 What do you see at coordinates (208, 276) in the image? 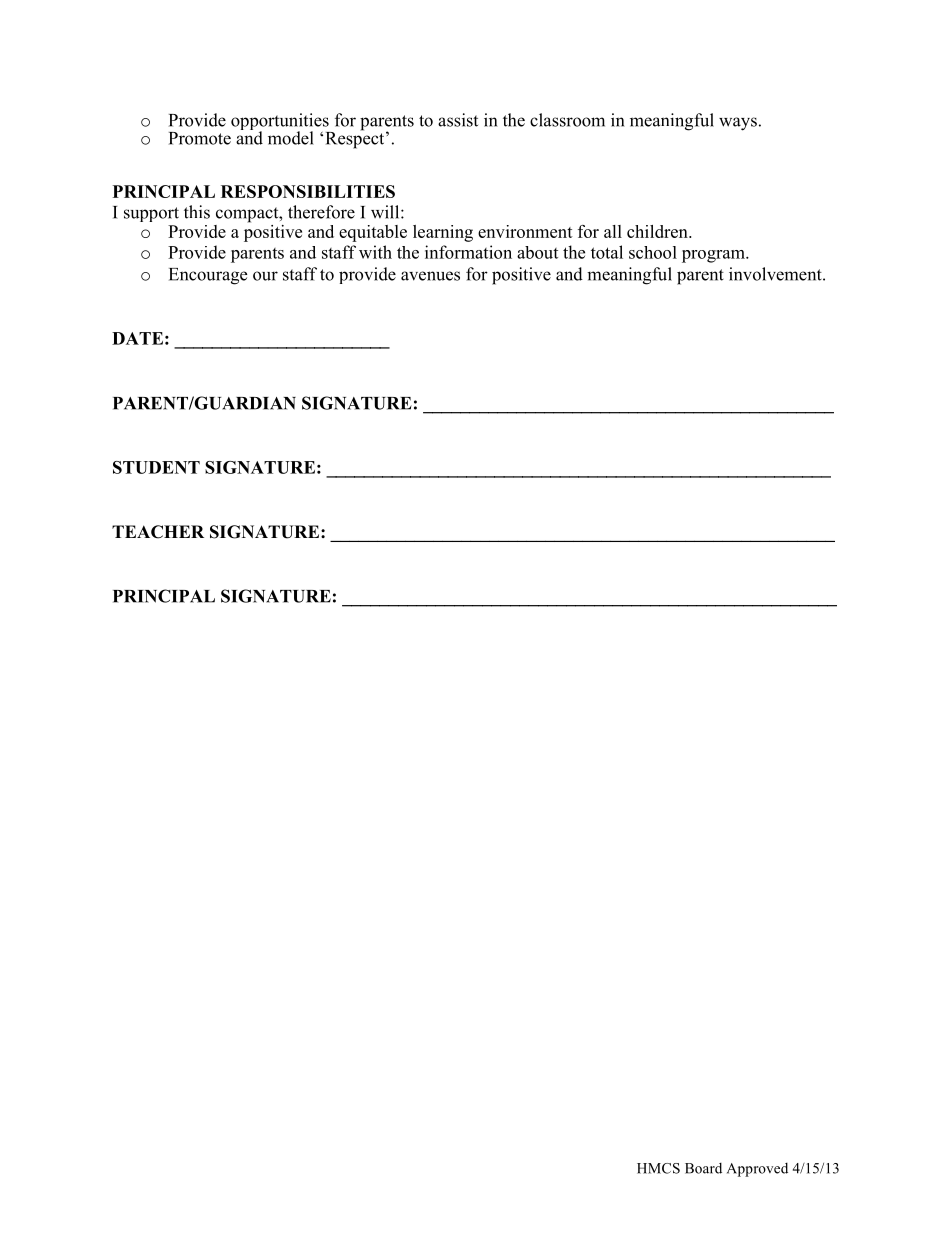
I see `Encourage` at bounding box center [208, 276].
